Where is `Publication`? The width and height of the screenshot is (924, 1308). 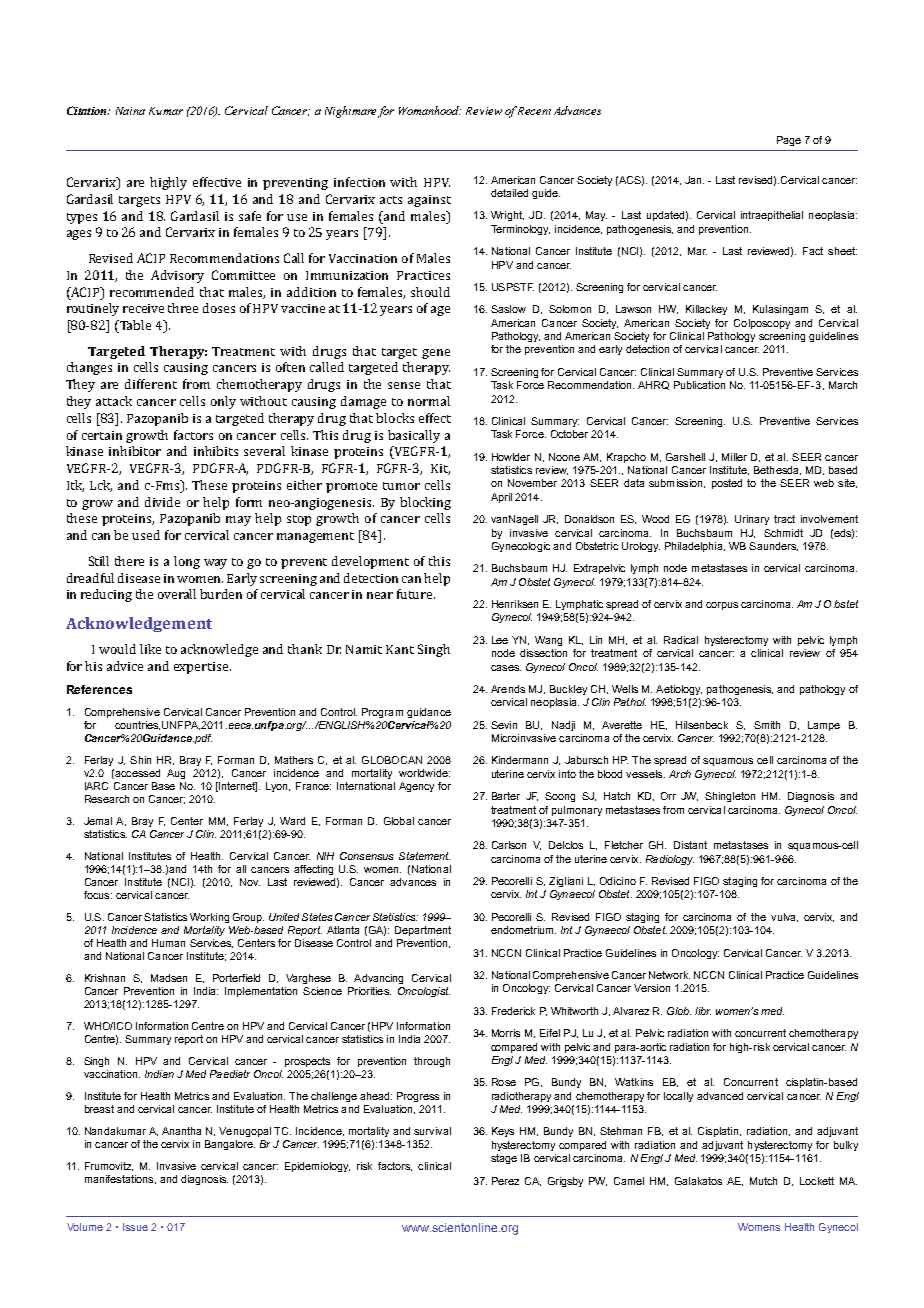 Publication is located at coordinates (699, 385).
